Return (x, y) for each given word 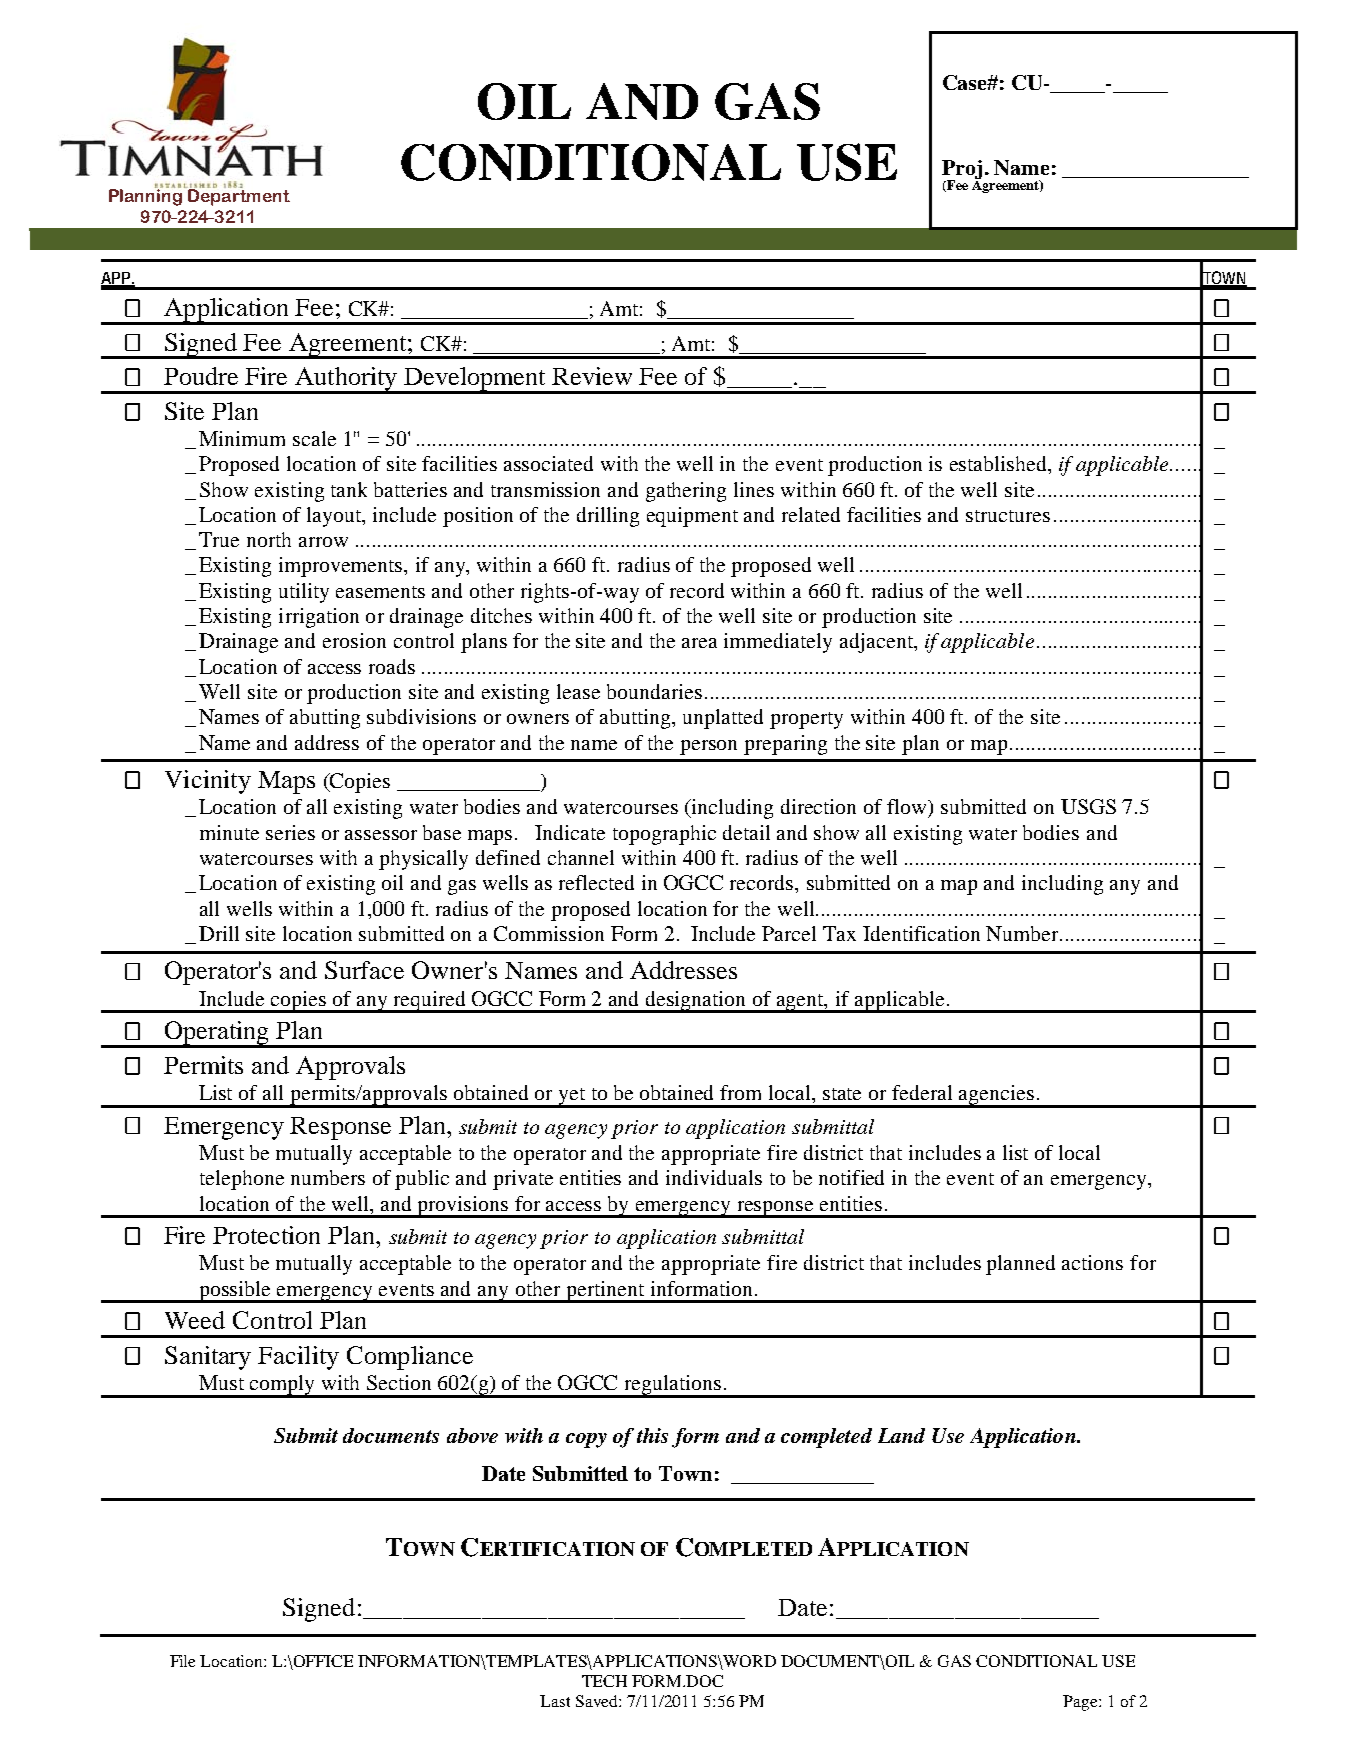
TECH (604, 1681)
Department (238, 196)
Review (592, 376)
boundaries (654, 691)
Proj (962, 171)
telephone (242, 1180)
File (182, 1661)
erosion (354, 640)
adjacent (877, 643)
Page (1081, 1703)
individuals (714, 1177)
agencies (997, 1096)
